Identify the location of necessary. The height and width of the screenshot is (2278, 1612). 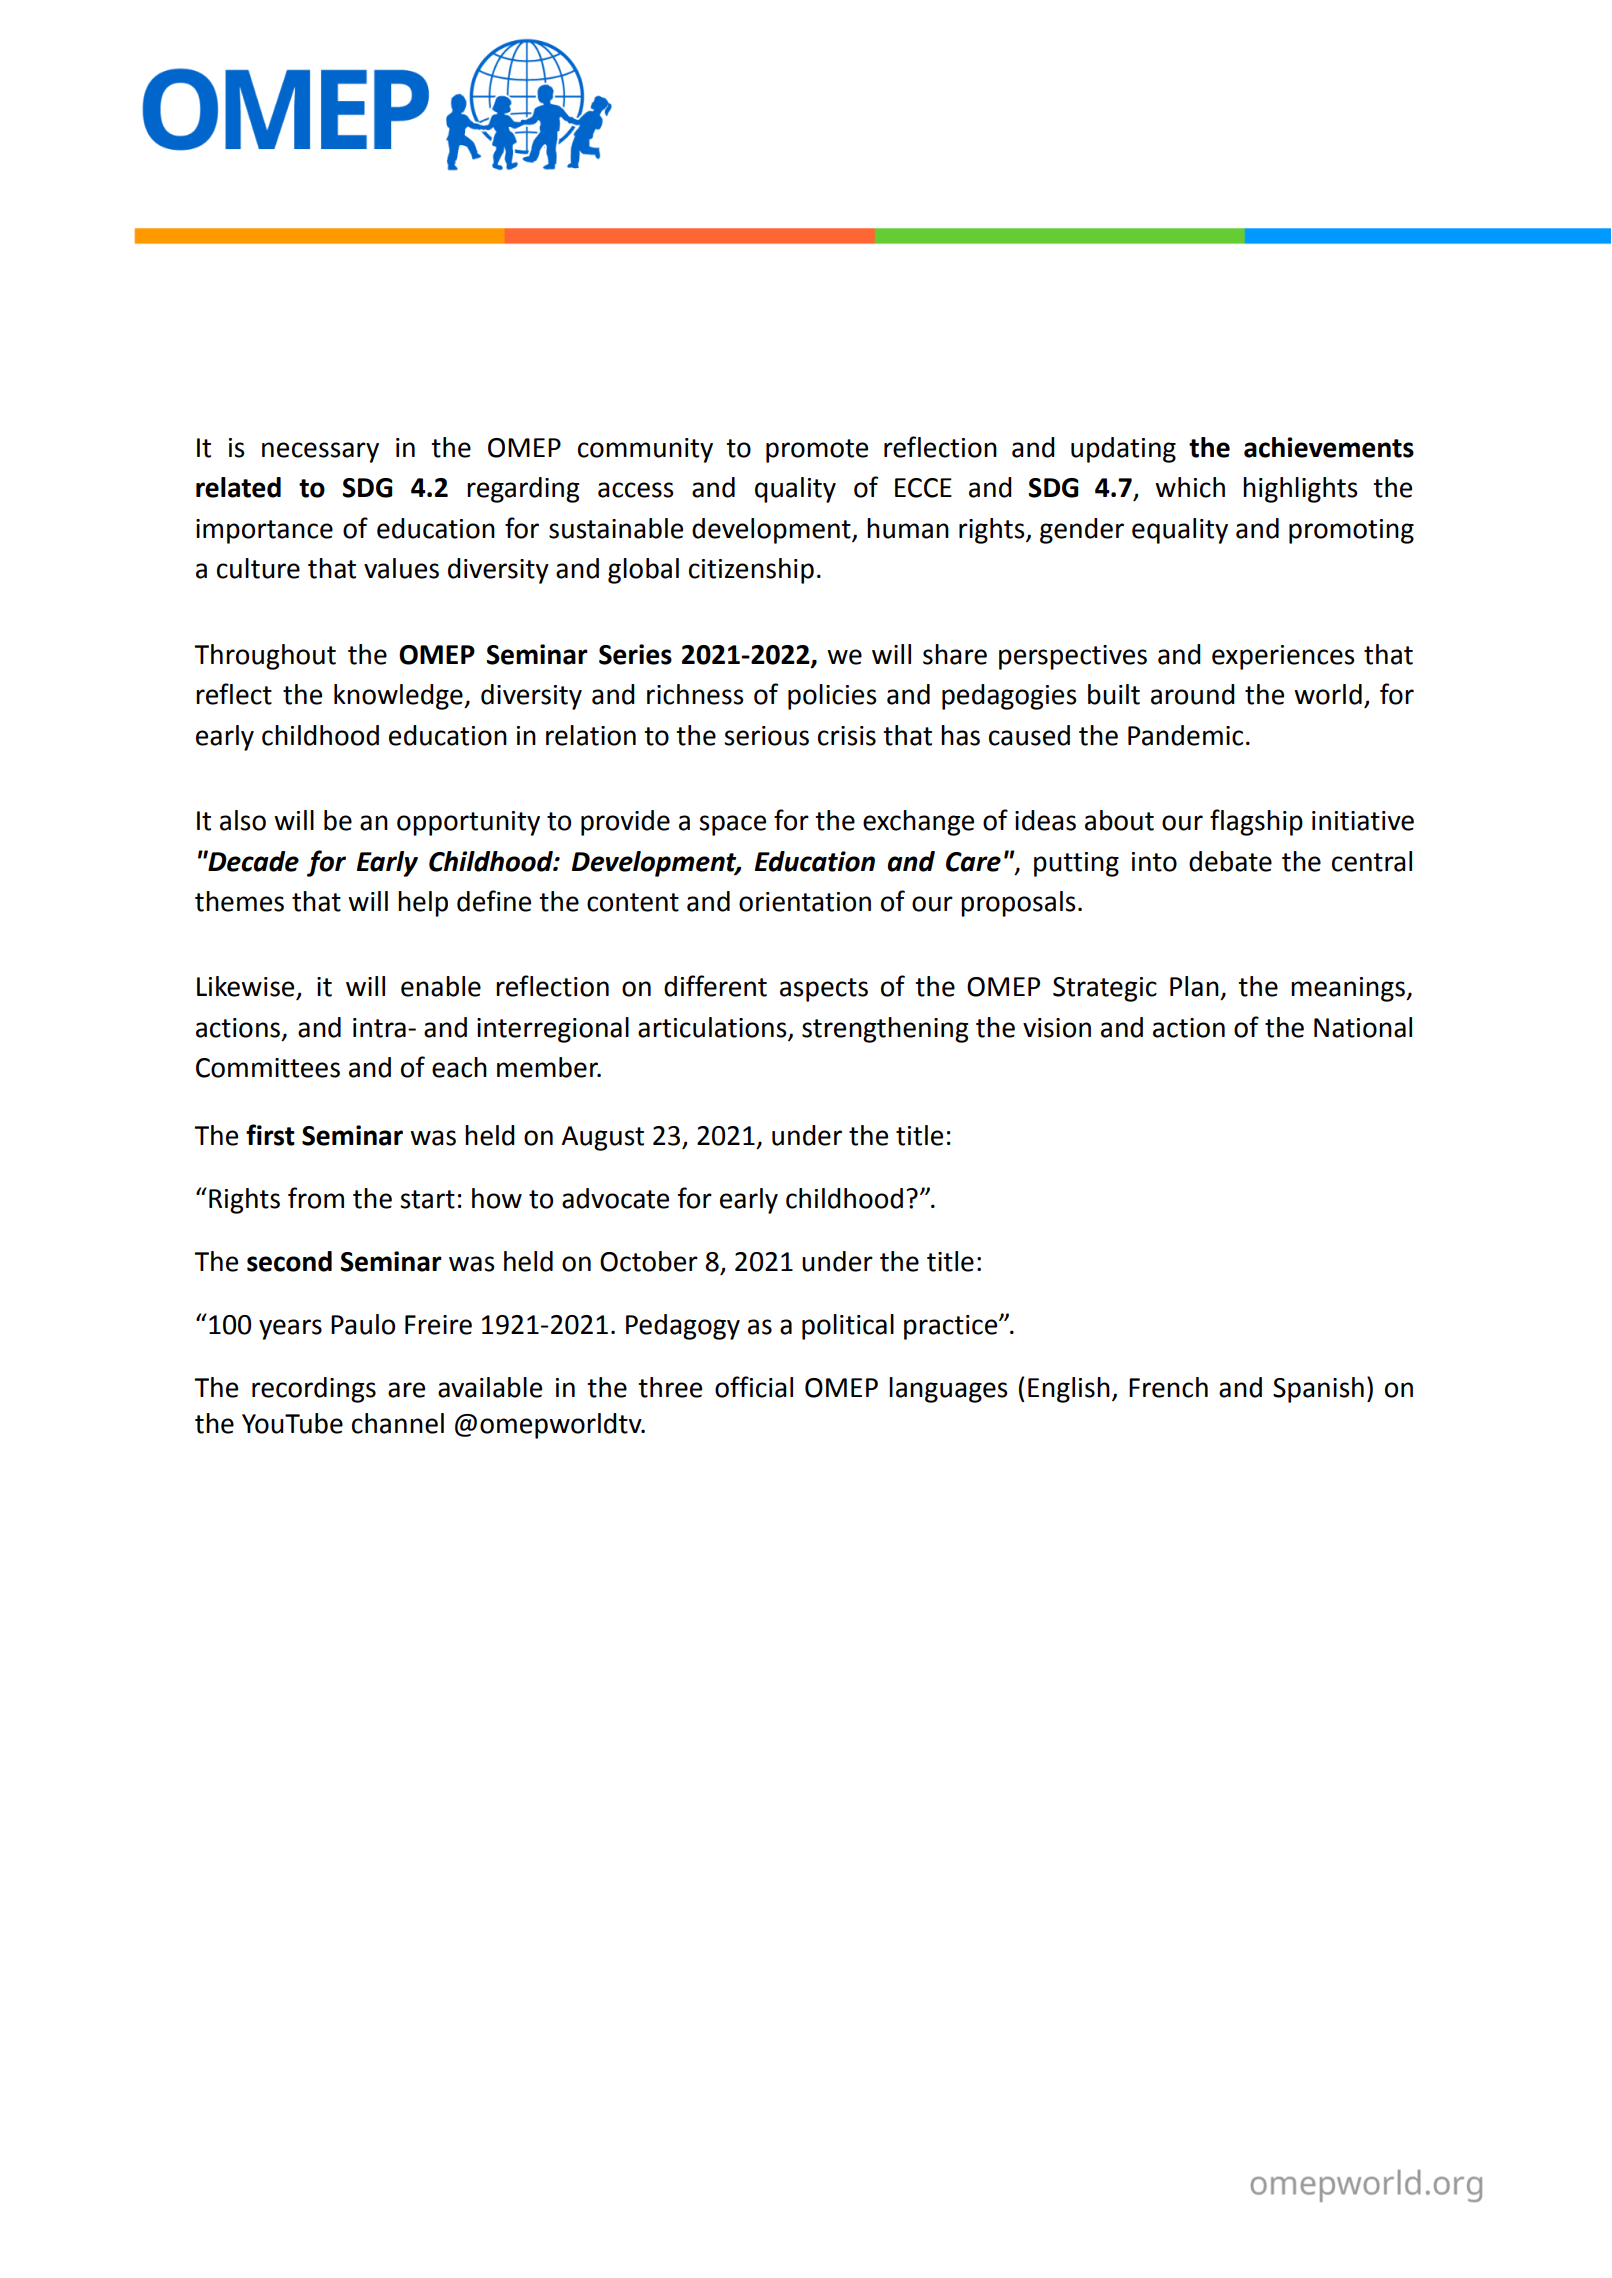
(320, 452).
